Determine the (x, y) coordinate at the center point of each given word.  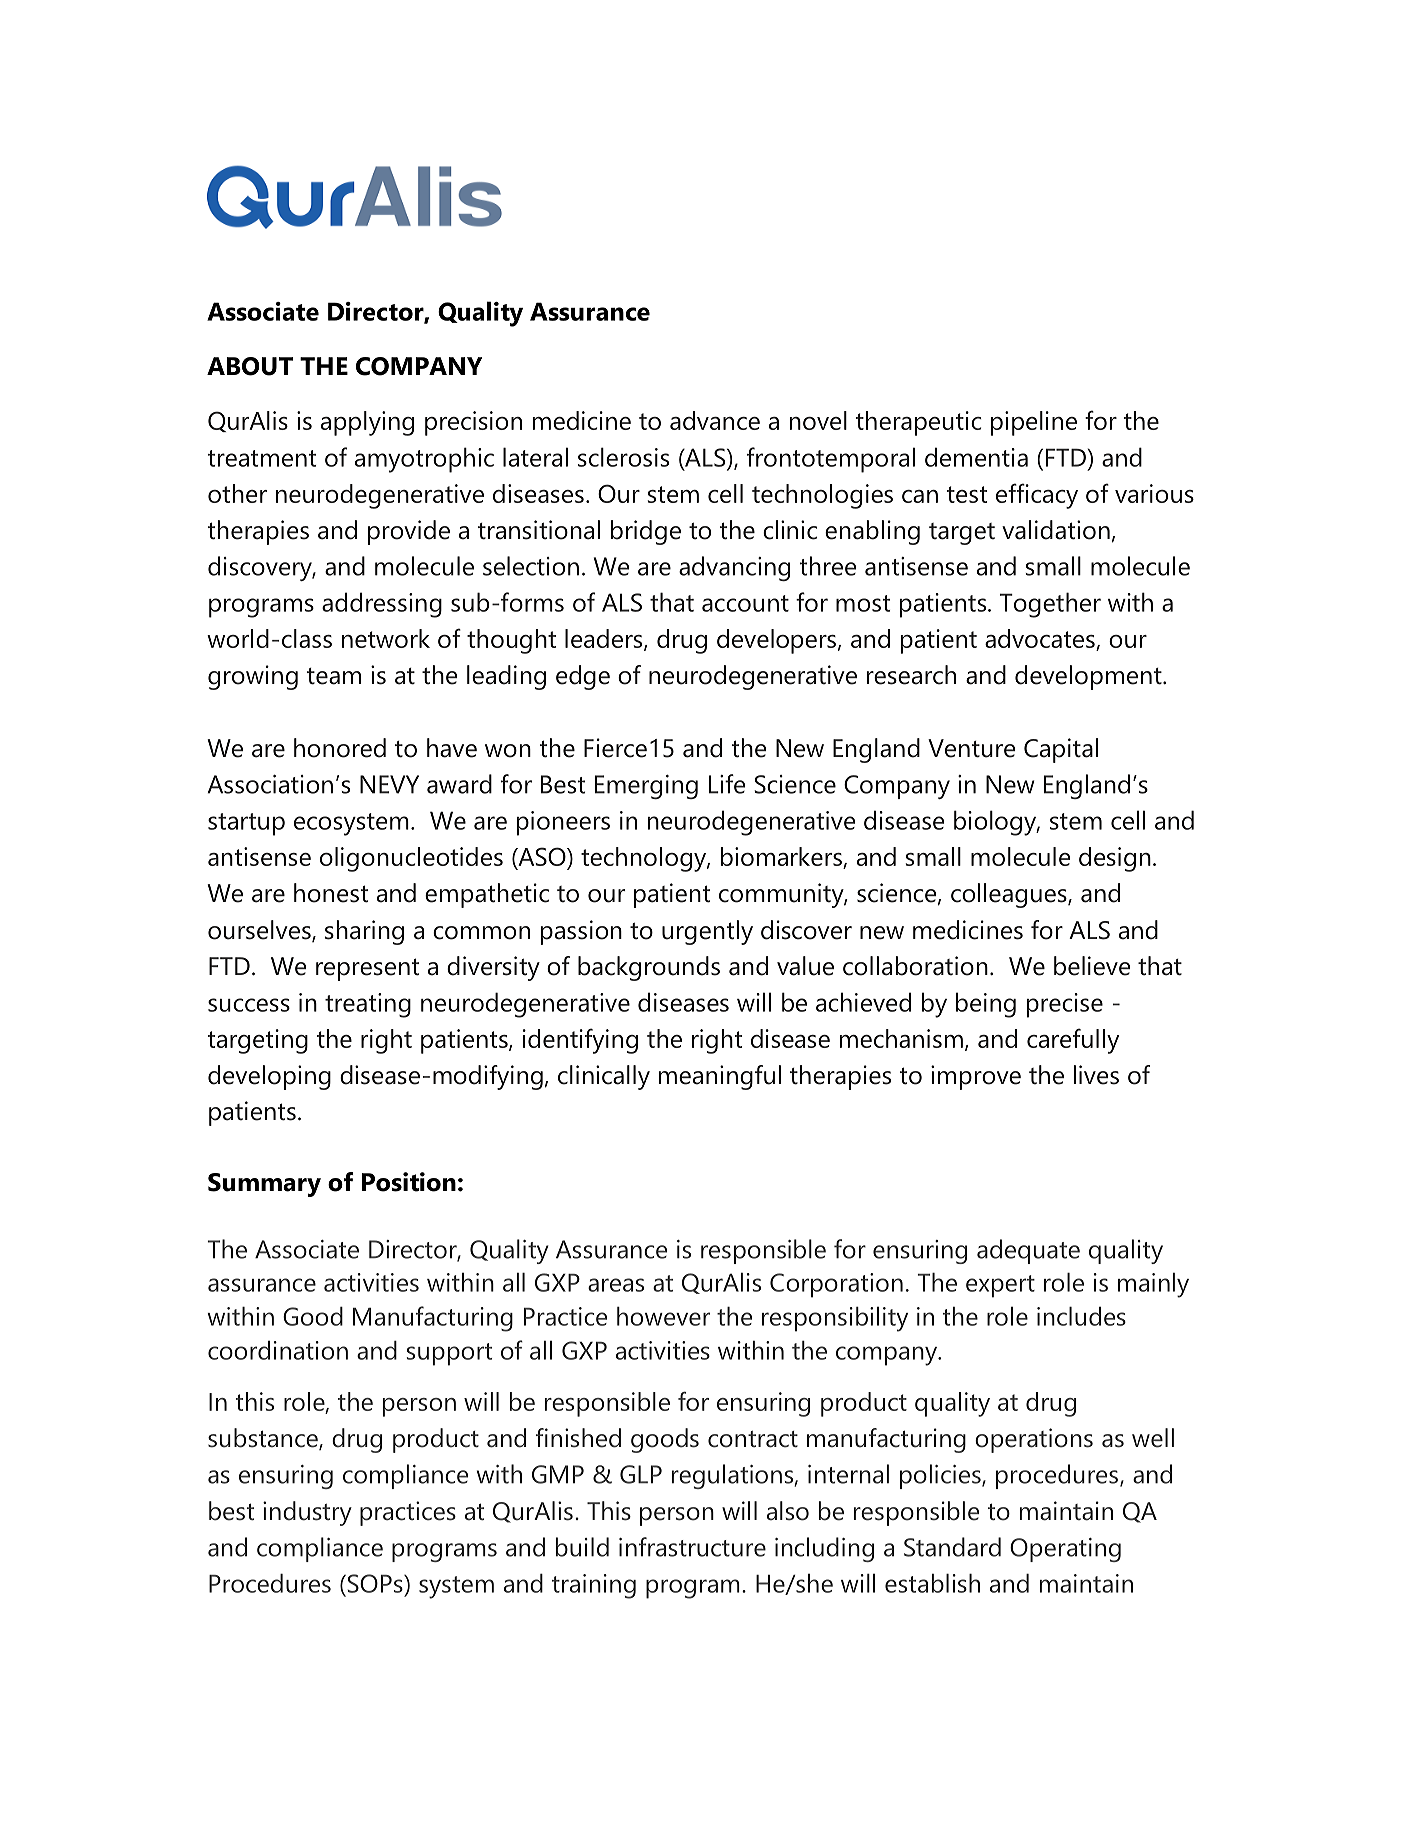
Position (409, 1182)
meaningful (720, 1077)
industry (307, 1513)
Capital (1061, 750)
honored (340, 748)
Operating (1065, 1550)
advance (715, 420)
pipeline (1034, 423)
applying (367, 423)
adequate (1028, 1251)
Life (727, 784)
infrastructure (692, 1547)
